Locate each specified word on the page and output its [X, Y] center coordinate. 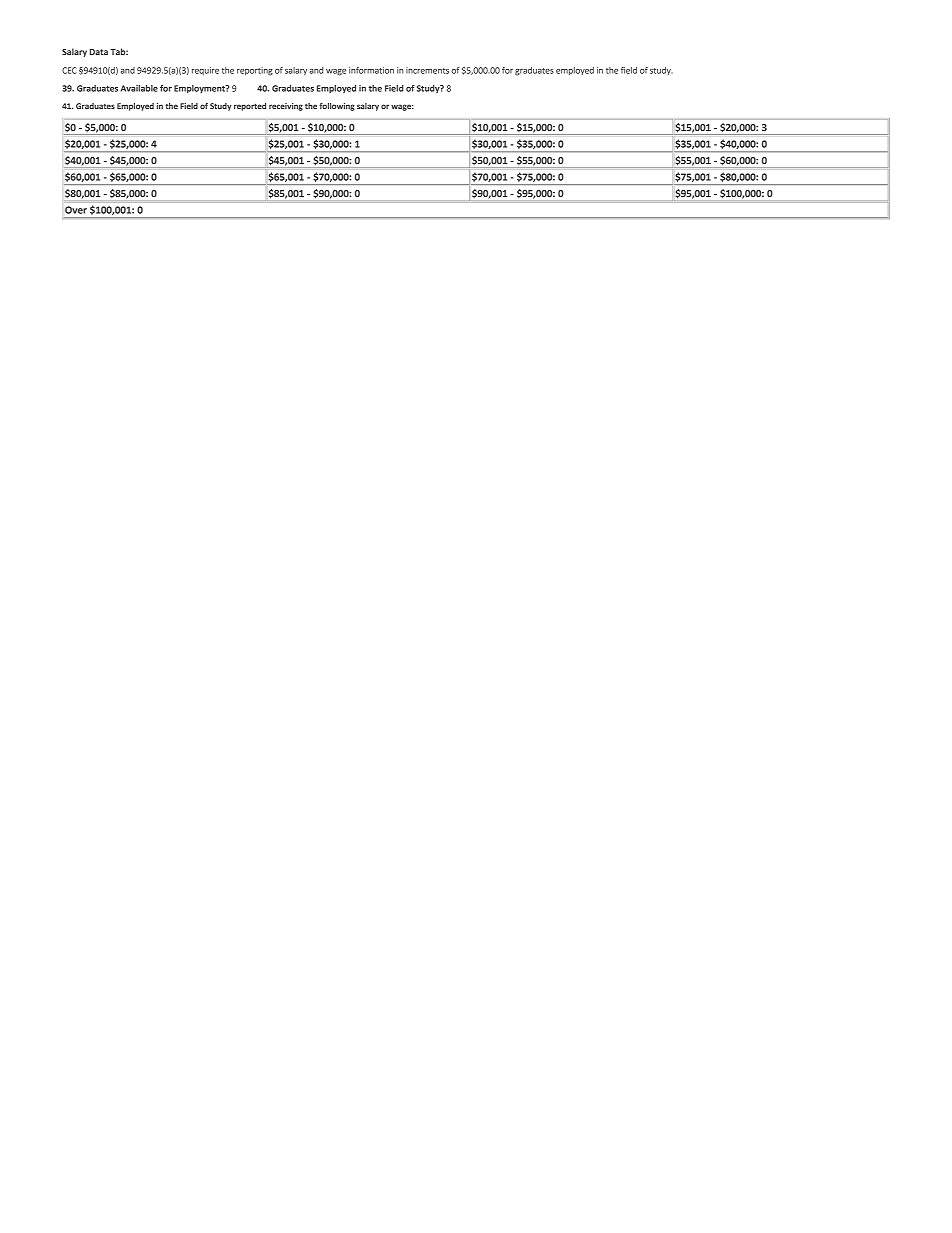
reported [250, 107]
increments [427, 70]
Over [76, 210]
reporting [255, 71]
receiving [286, 107]
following [337, 107]
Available [139, 88]
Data [99, 52]
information [371, 70]
